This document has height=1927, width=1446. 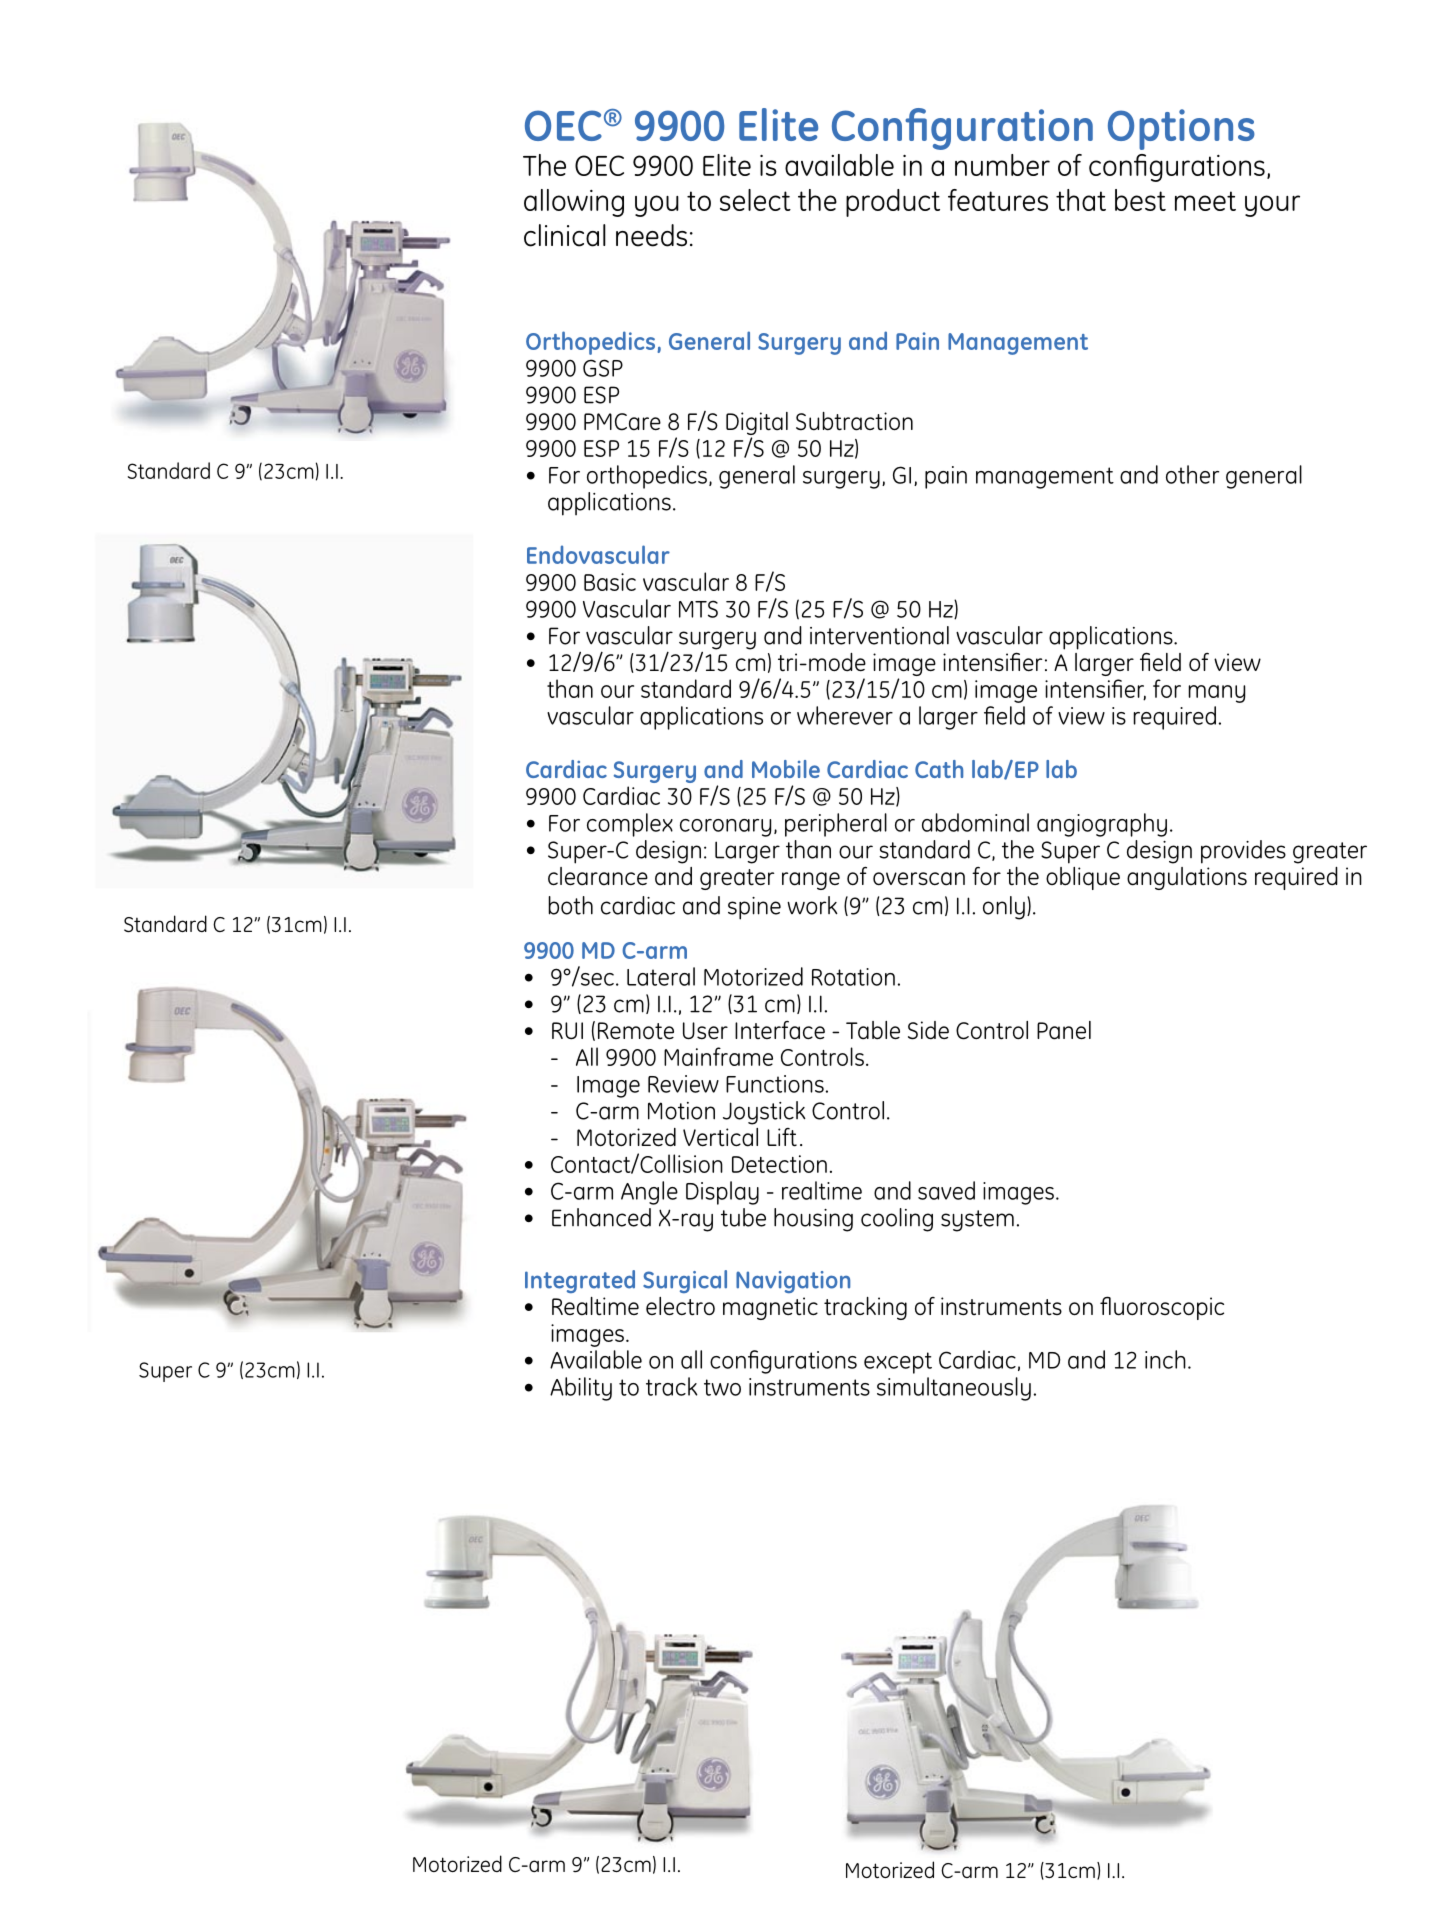 What do you see at coordinates (680, 1306) in the document?
I see `electro` at bounding box center [680, 1306].
